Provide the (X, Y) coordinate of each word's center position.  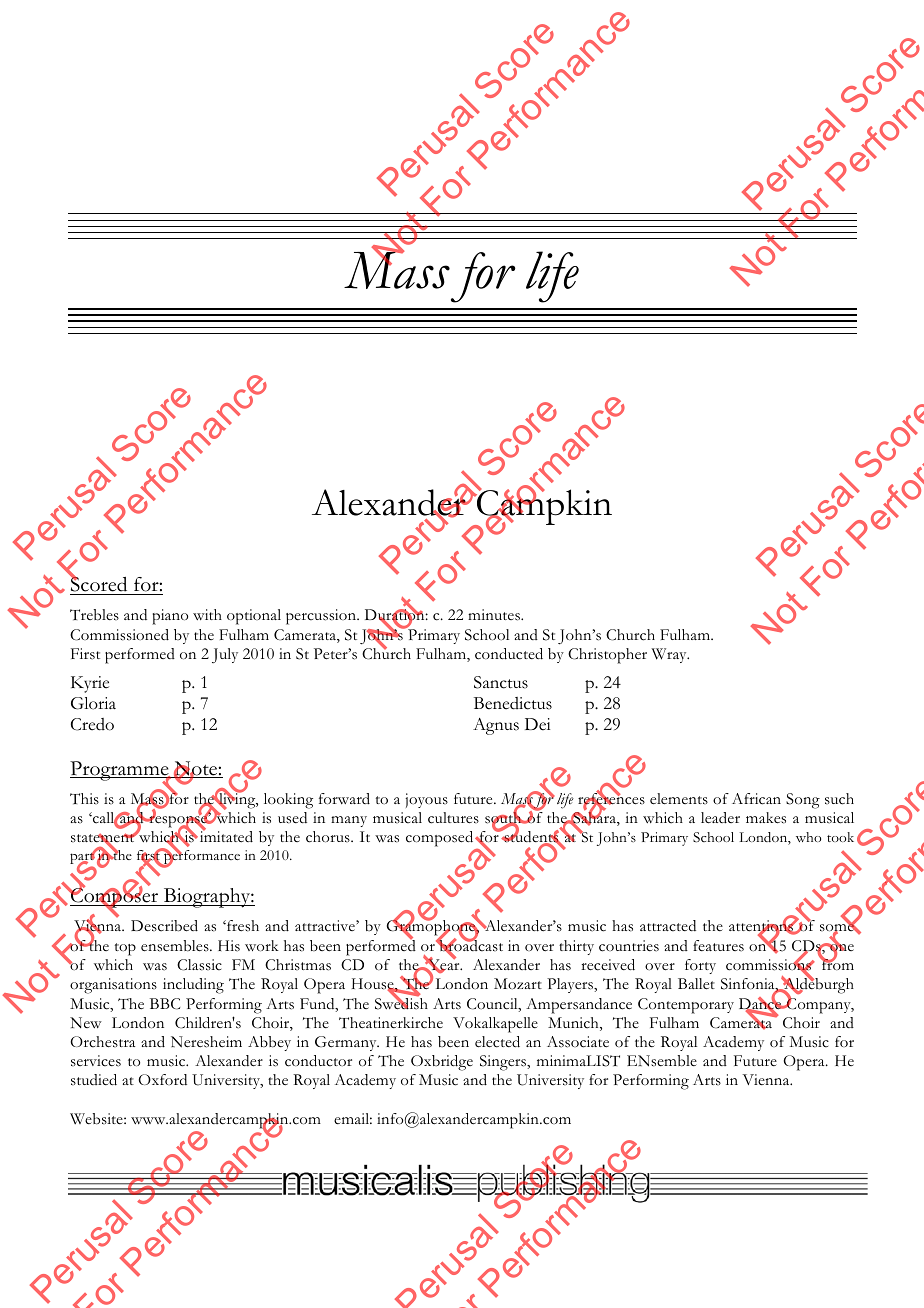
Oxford (162, 1079)
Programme (120, 772)
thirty (576, 947)
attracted (668, 926)
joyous (426, 800)
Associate (578, 1042)
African (756, 799)
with (207, 614)
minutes (495, 615)
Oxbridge (442, 1063)
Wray (670, 655)
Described (164, 926)
